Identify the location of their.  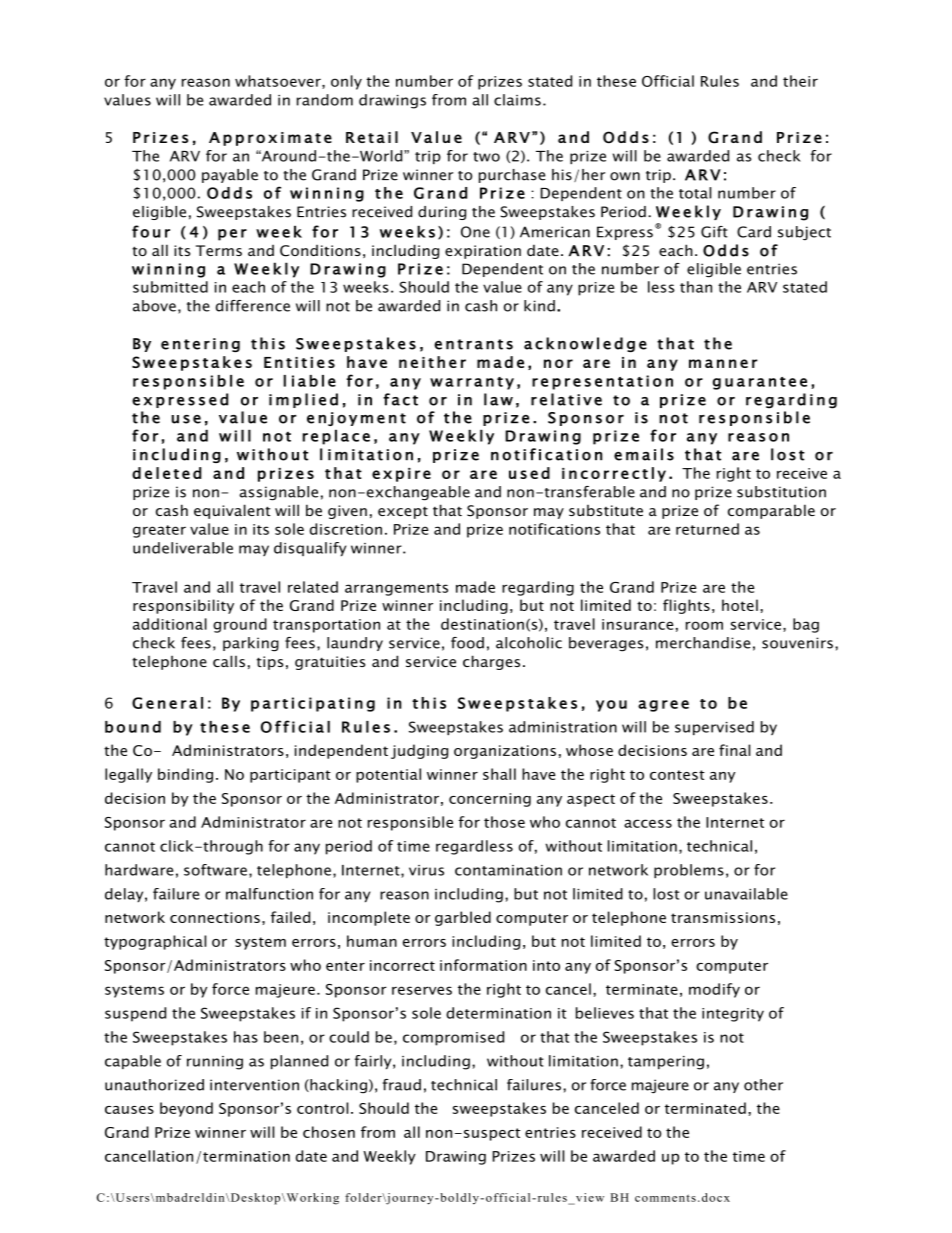
(800, 81).
